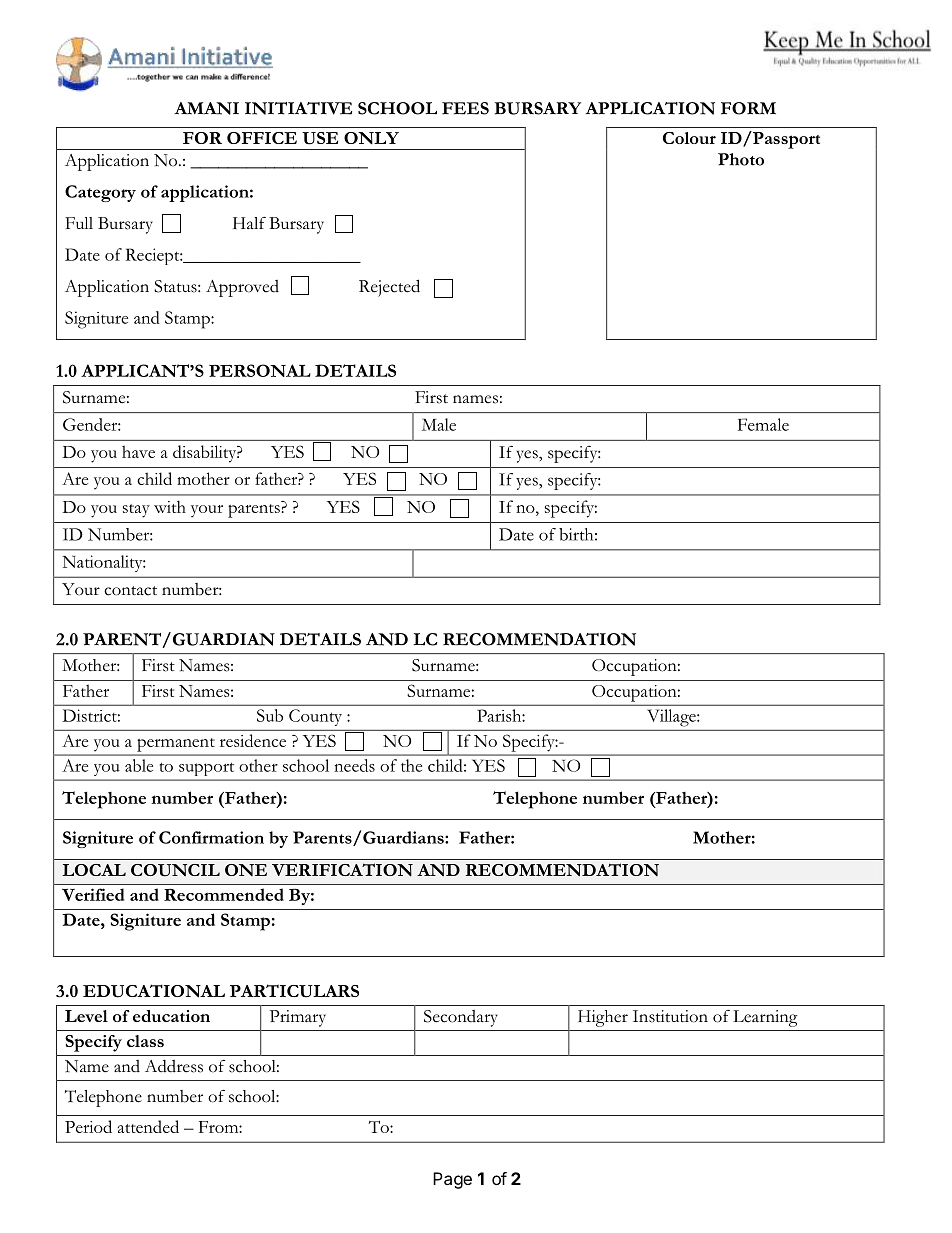 Image resolution: width=952 pixels, height=1233 pixels. I want to click on contact, so click(130, 591).
